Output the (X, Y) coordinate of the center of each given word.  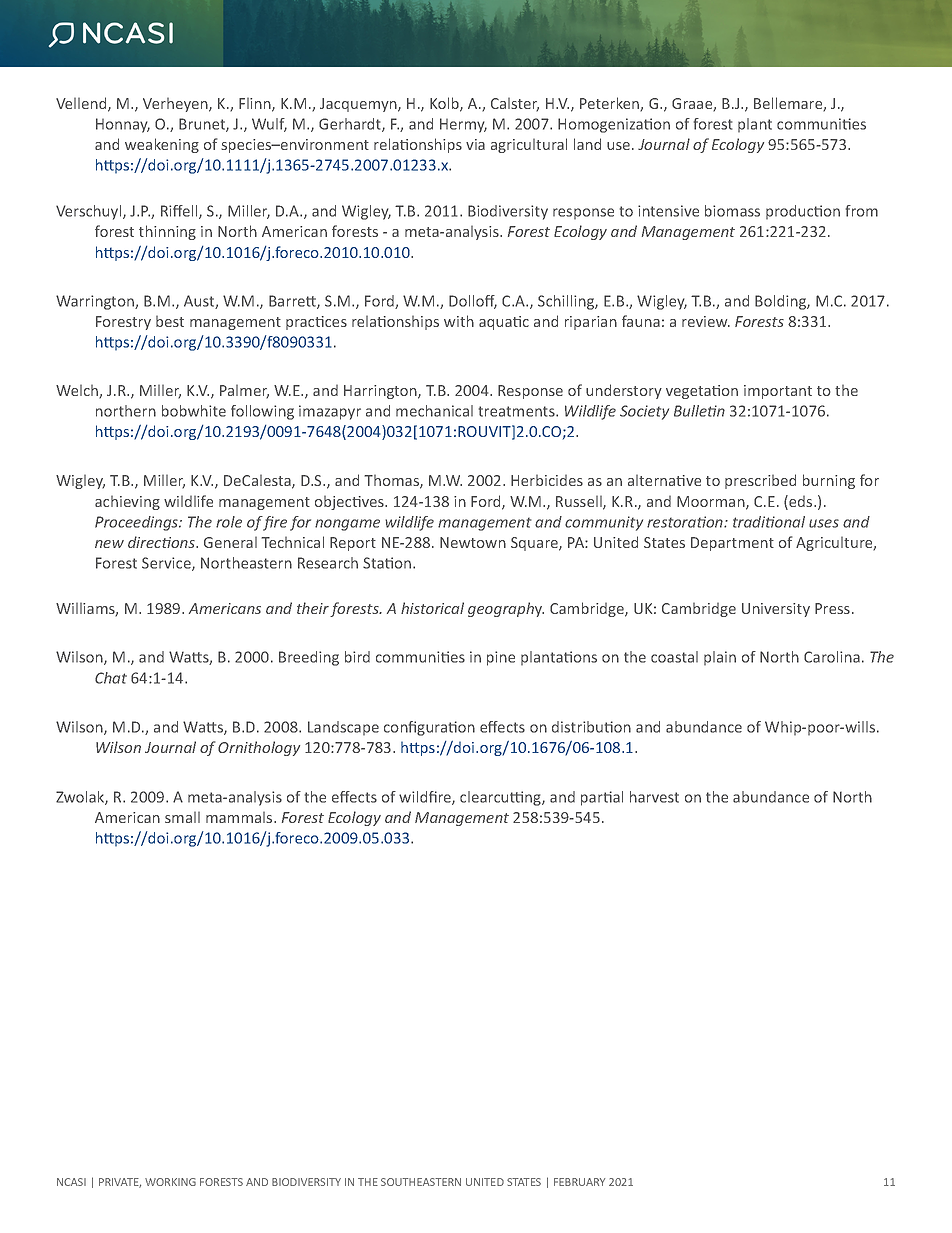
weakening (162, 145)
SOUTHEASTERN (421, 1182)
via (475, 144)
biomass (732, 211)
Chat (111, 678)
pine (501, 658)
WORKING (170, 1182)
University (776, 610)
